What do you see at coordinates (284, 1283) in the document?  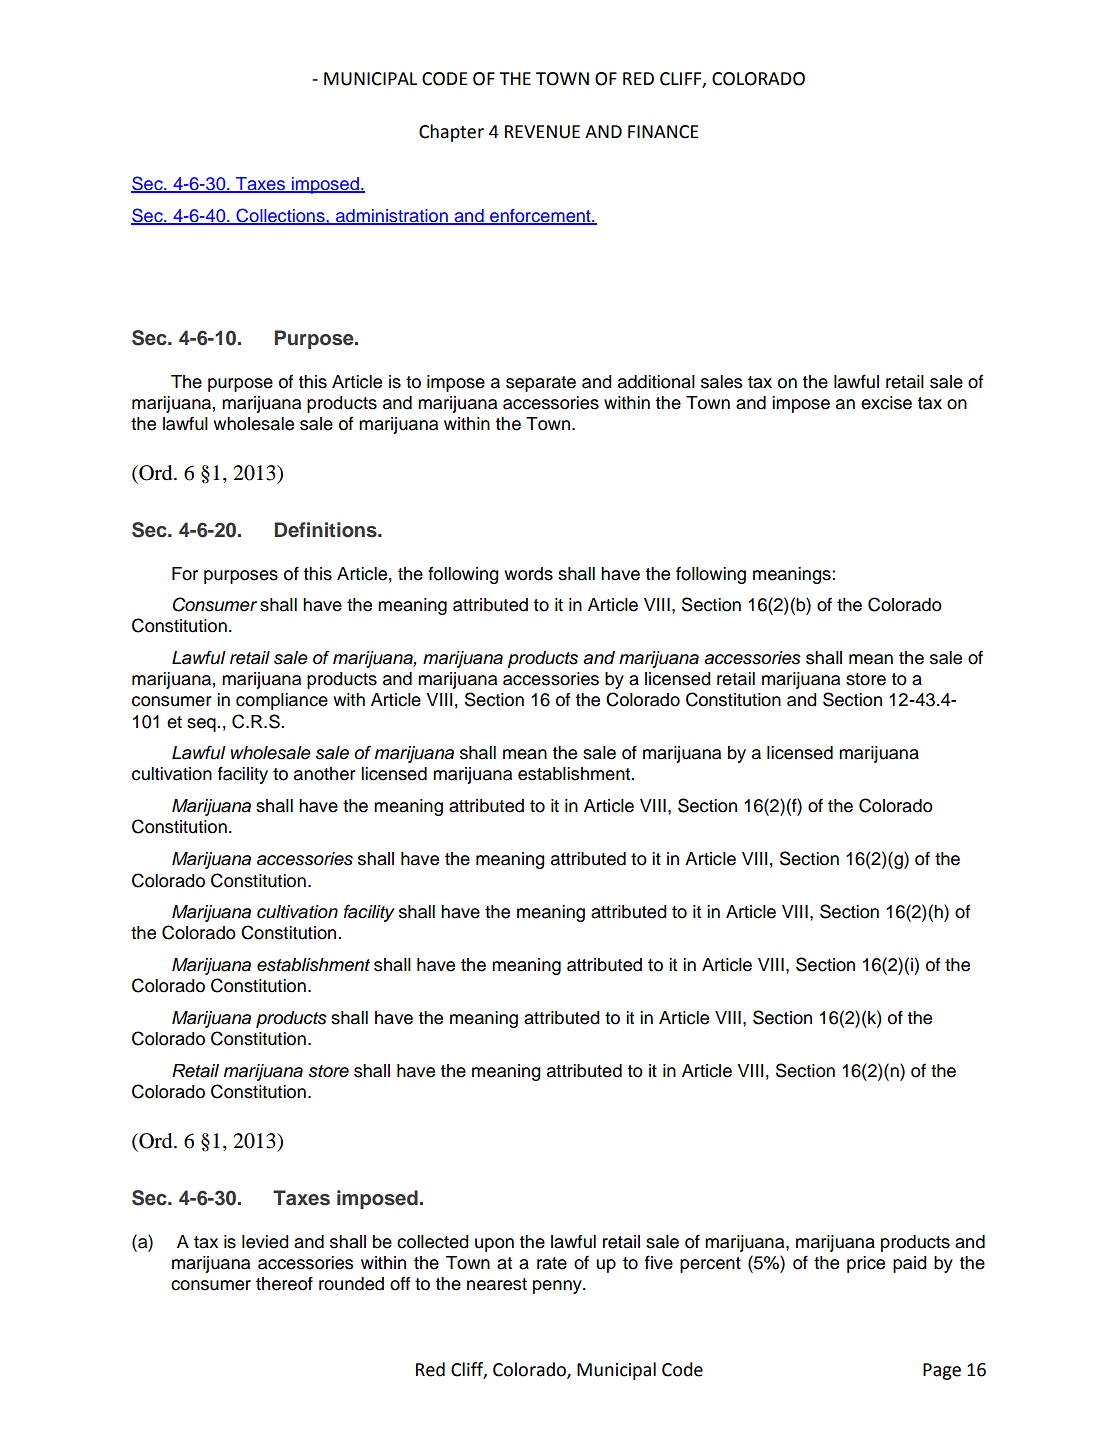 I see `thereof` at bounding box center [284, 1283].
